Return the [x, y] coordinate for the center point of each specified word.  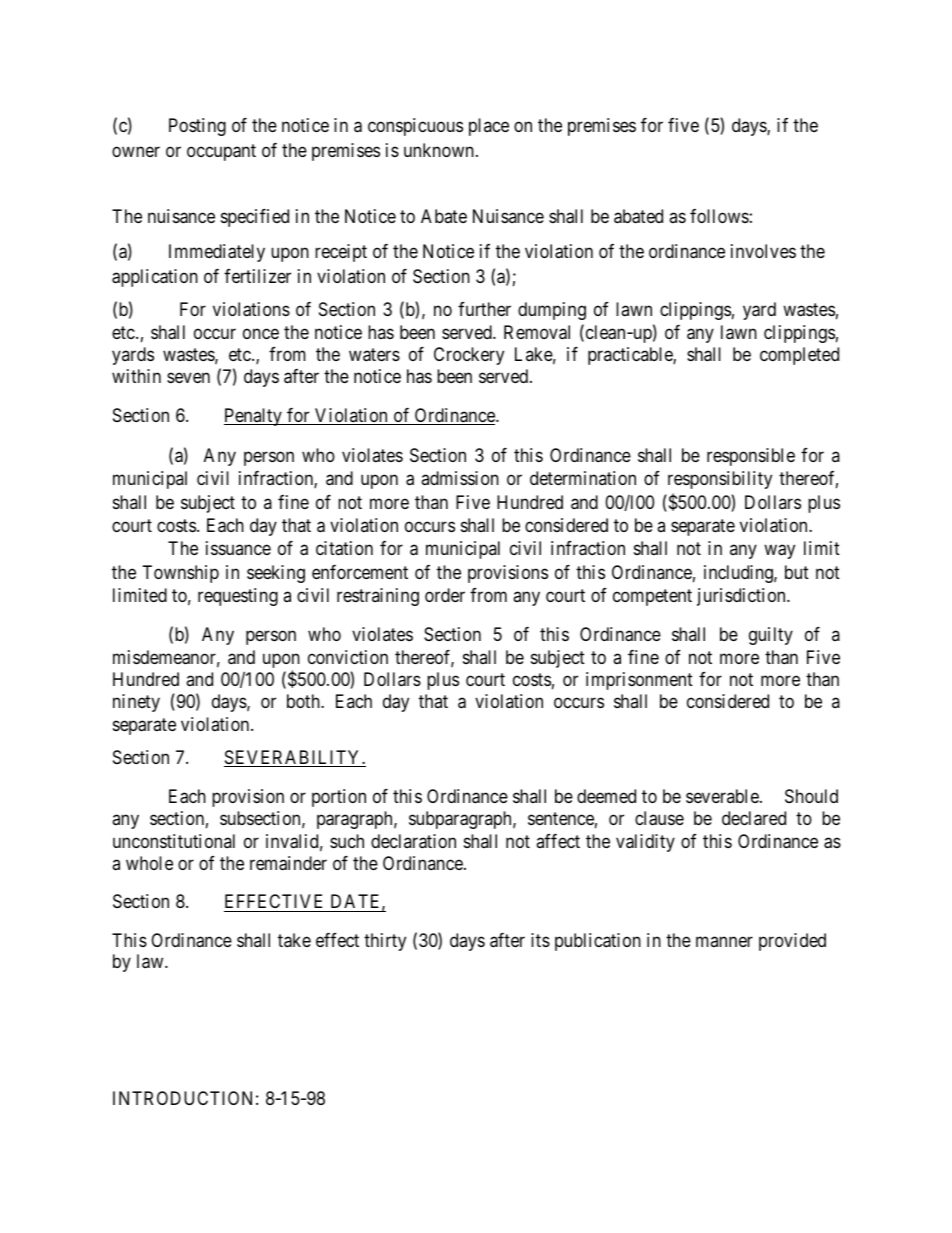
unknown [439, 150]
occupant [221, 153]
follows [719, 216]
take [294, 940]
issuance [238, 548]
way [779, 552]
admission [460, 478]
